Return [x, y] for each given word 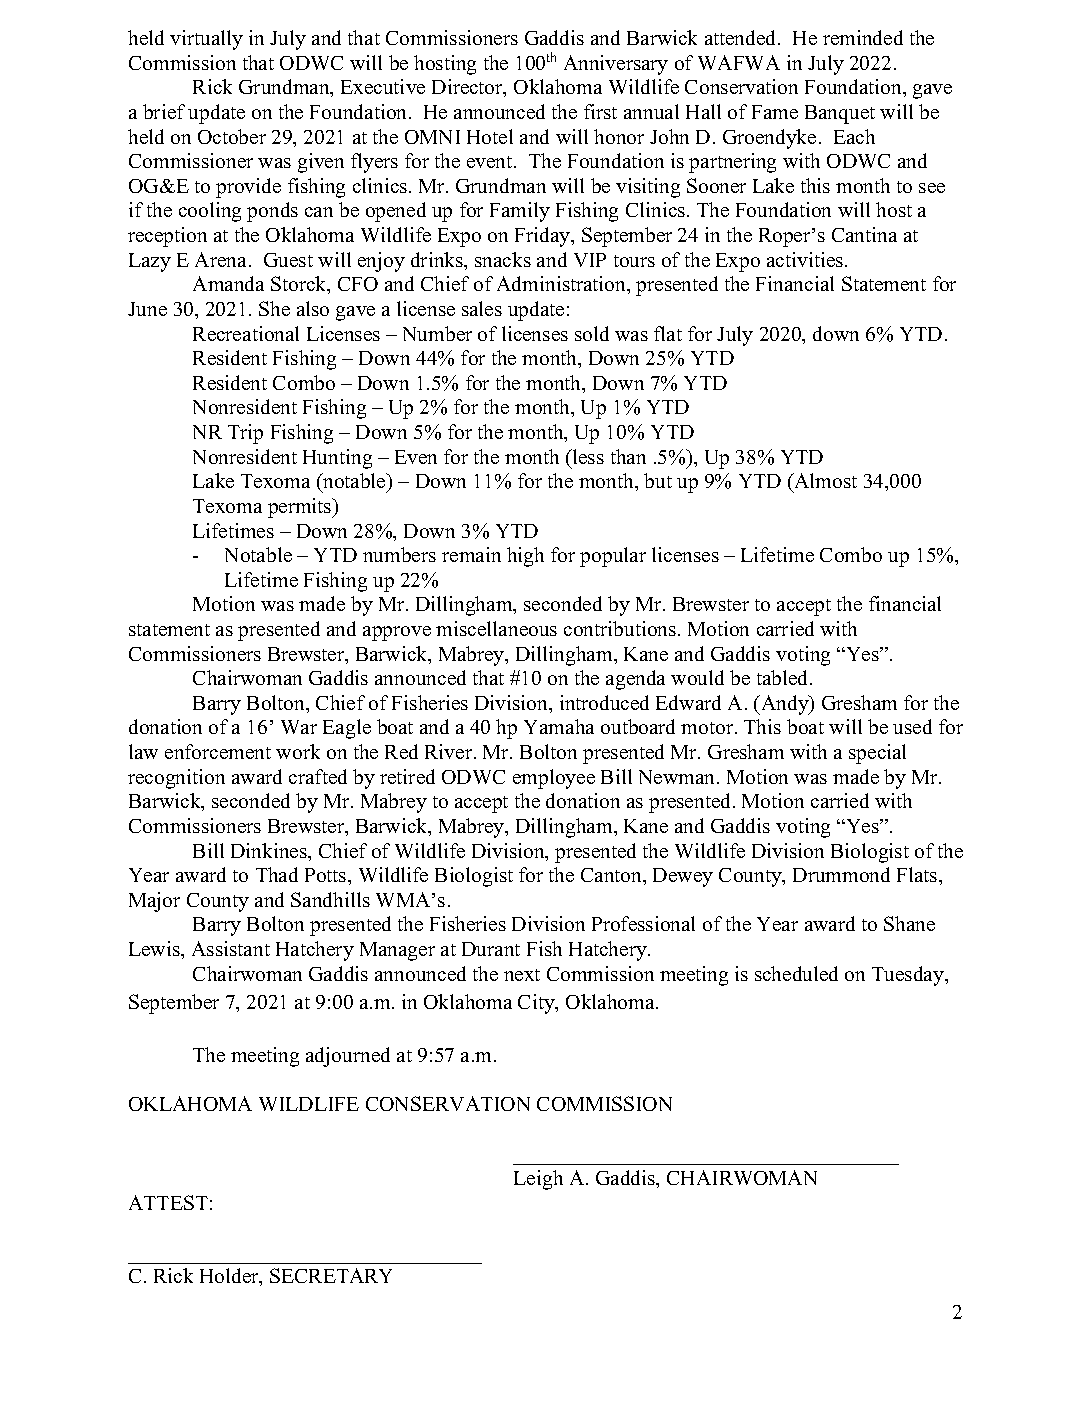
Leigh [538, 1180]
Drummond [841, 874]
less [587, 456]
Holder [230, 1277]
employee [554, 779]
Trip [245, 434]
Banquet [840, 114]
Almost [824, 482]
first [600, 111]
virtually [206, 40]
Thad [277, 874]
